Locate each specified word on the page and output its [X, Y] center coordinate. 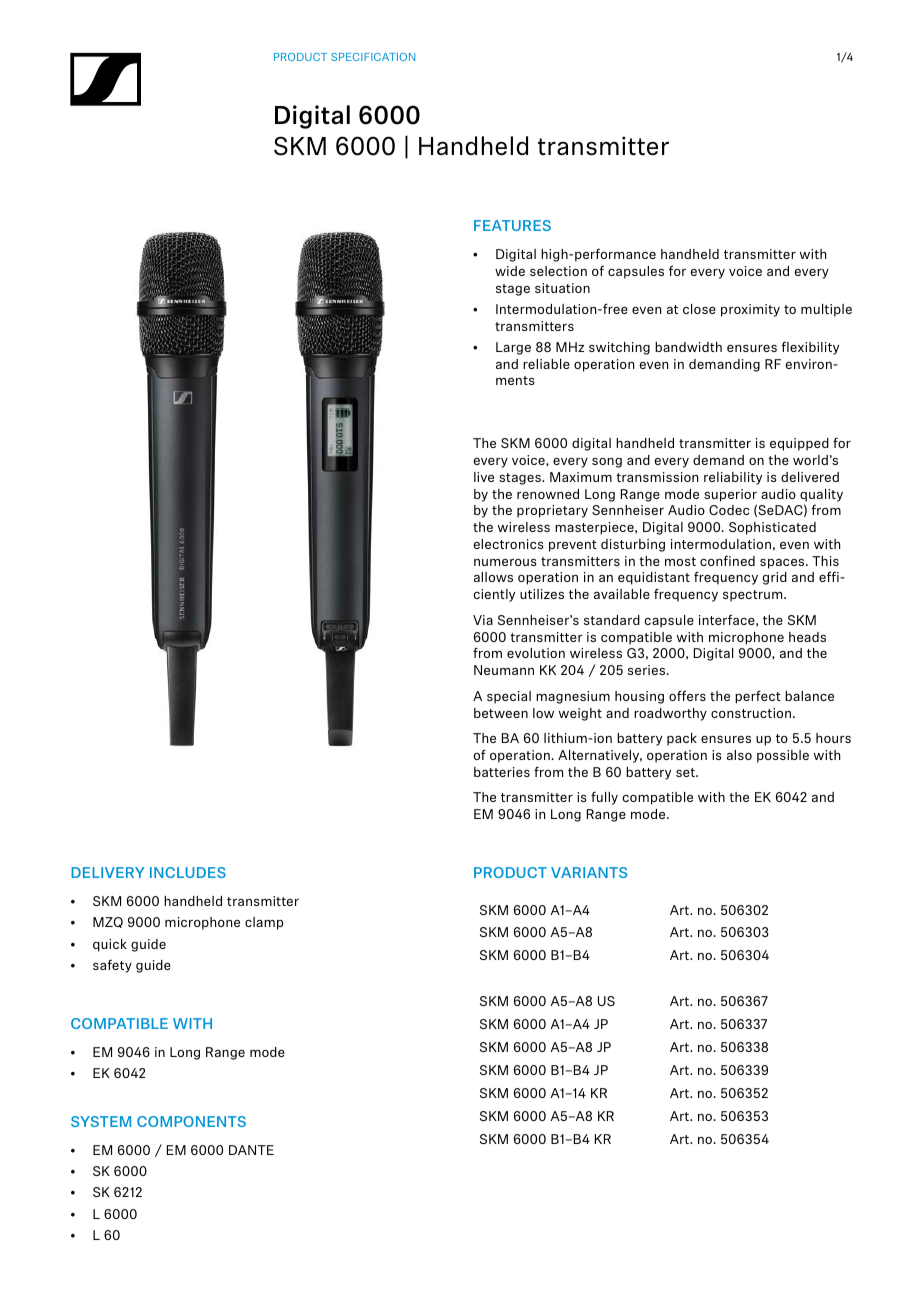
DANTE [251, 1150]
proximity [750, 310]
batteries [502, 772]
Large [513, 348]
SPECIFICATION [373, 57]
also [739, 755]
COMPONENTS [191, 1121]
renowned [548, 494]
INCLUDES [188, 872]
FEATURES [512, 225]
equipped [799, 444]
